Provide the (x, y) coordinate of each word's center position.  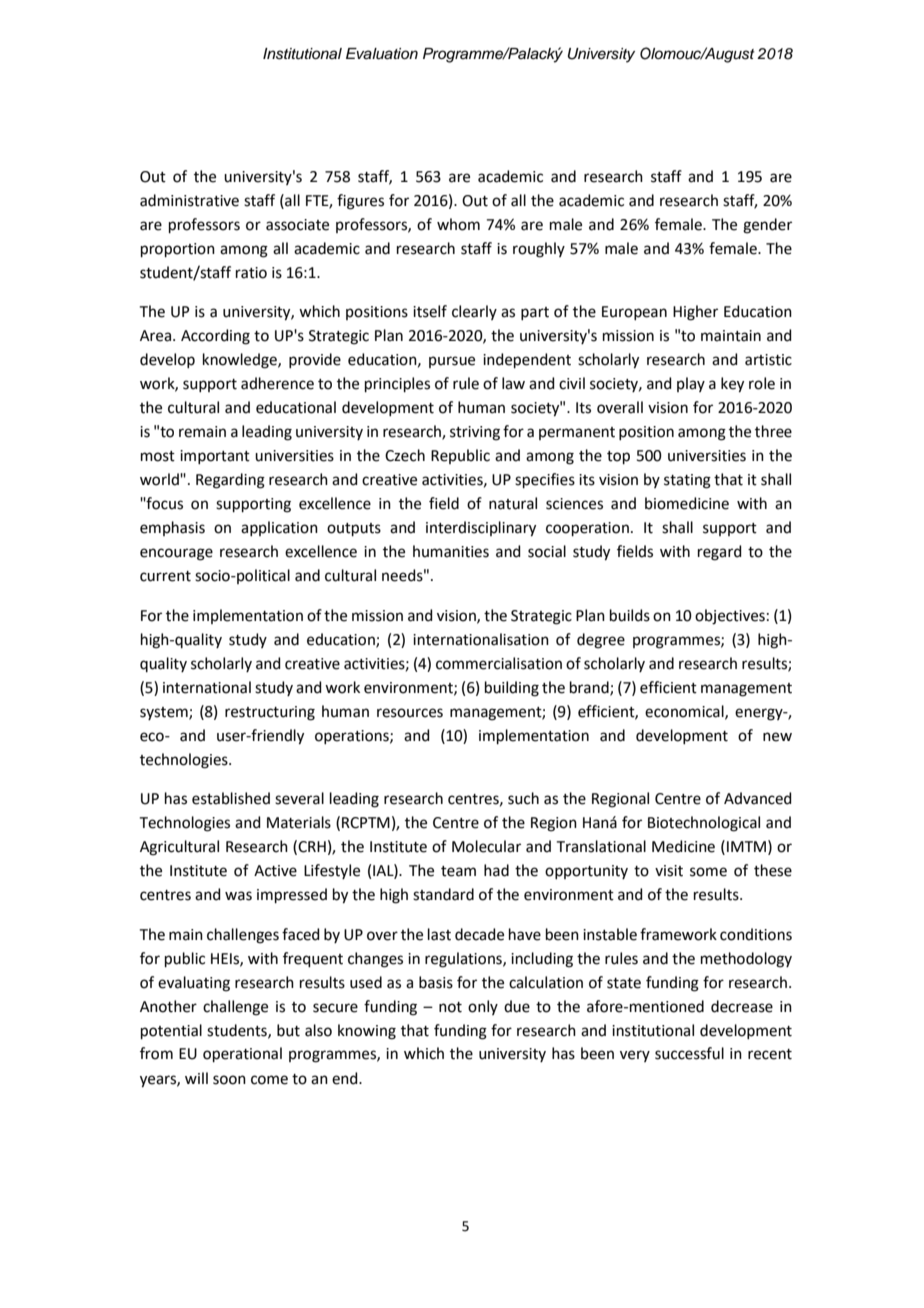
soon (229, 1080)
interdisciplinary (481, 529)
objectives (730, 617)
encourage (176, 554)
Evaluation (382, 54)
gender (767, 226)
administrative (189, 200)
